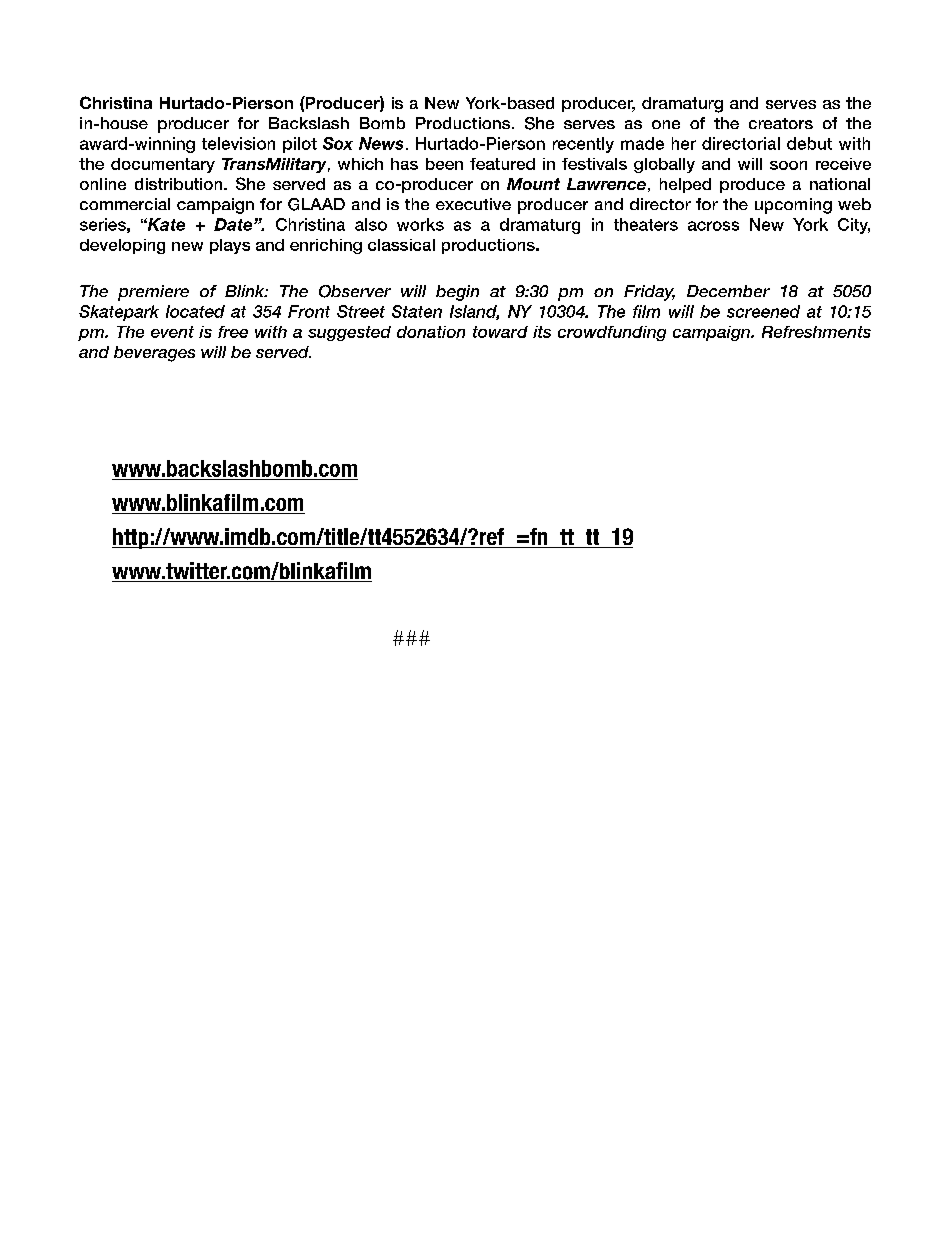  Describe the element at coordinates (154, 354) in the image. I see `beverages` at that location.
